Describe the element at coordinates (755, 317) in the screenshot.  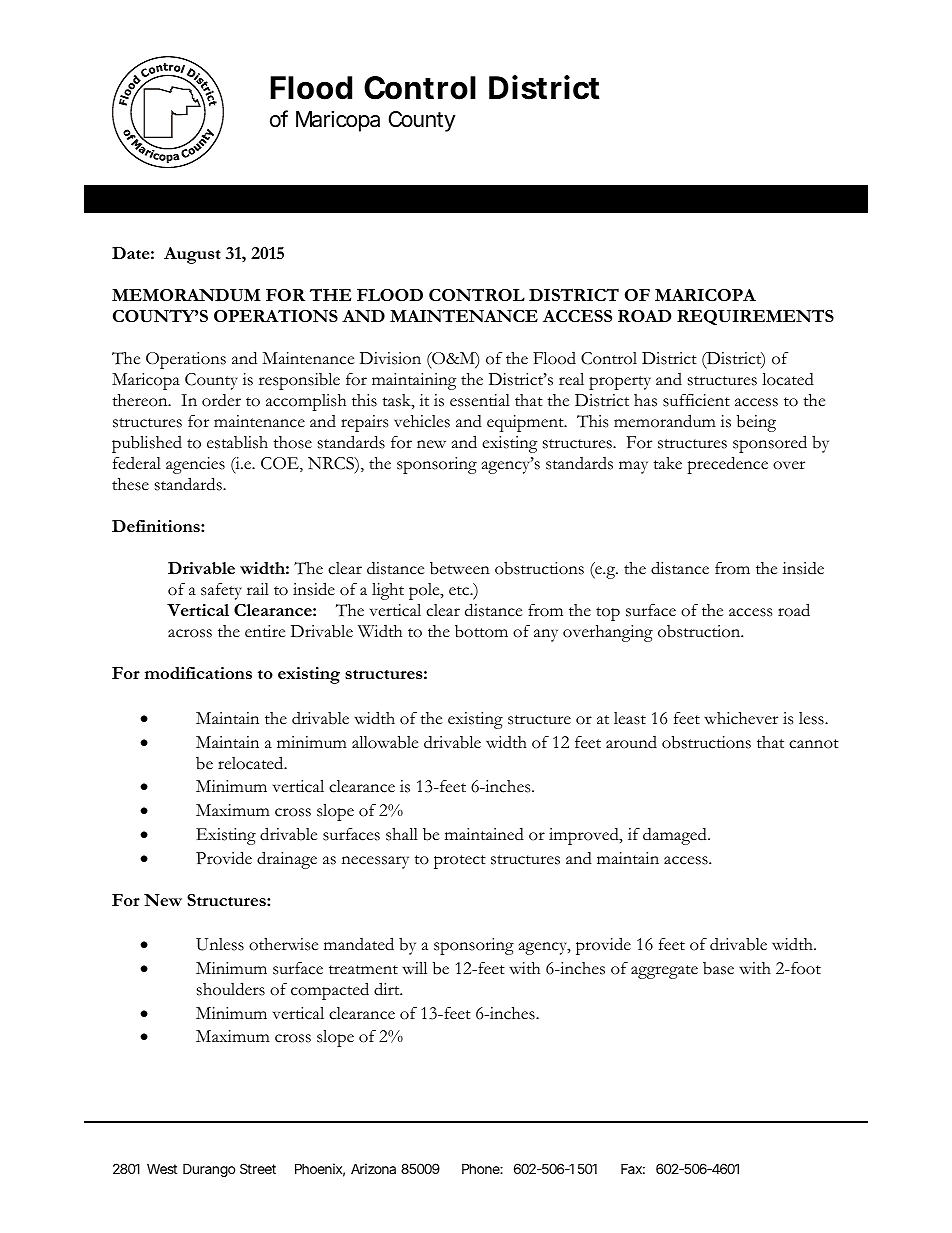
I see `REQUIREMENTS` at that location.
